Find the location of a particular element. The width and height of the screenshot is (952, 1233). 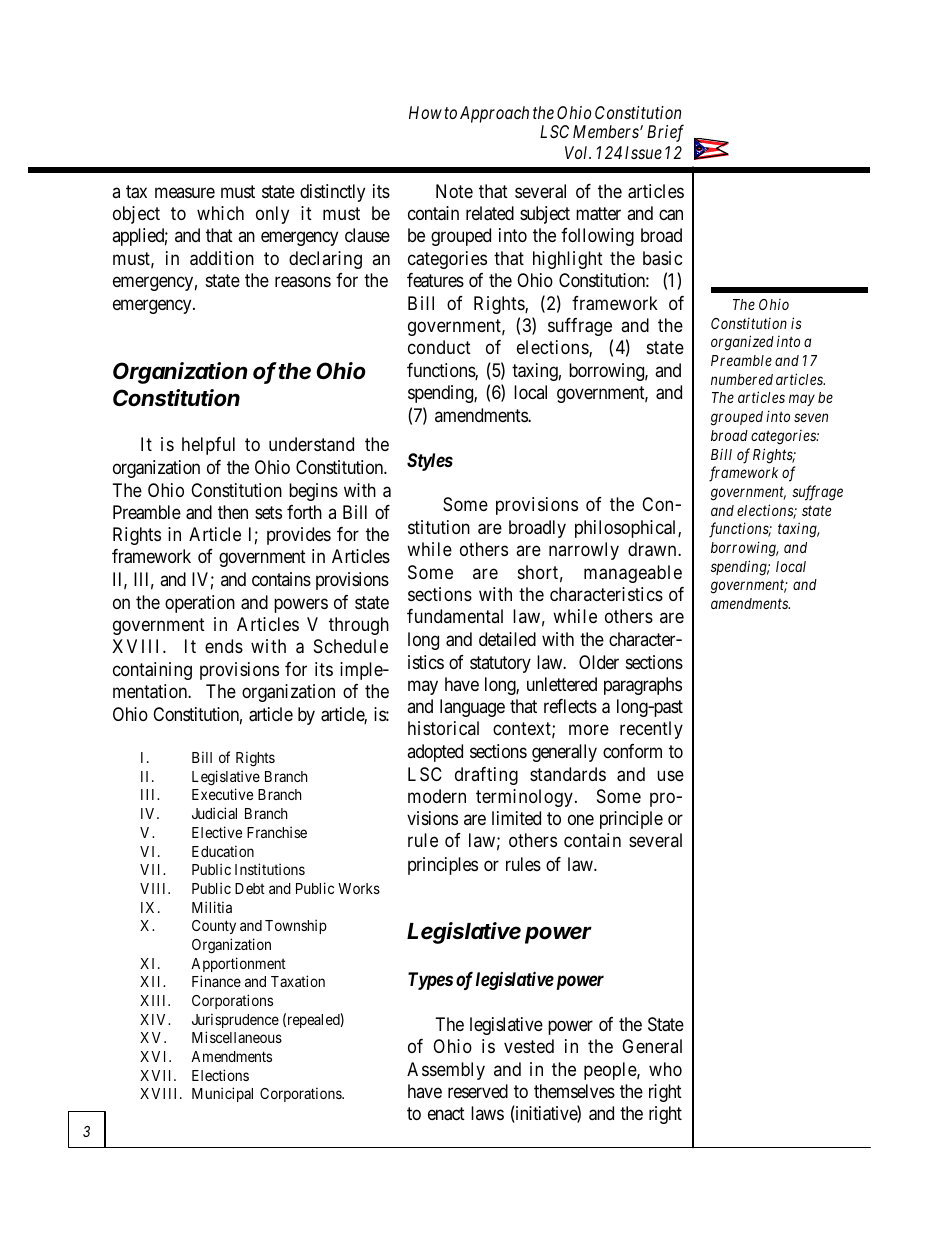

adopted is located at coordinates (435, 753).
